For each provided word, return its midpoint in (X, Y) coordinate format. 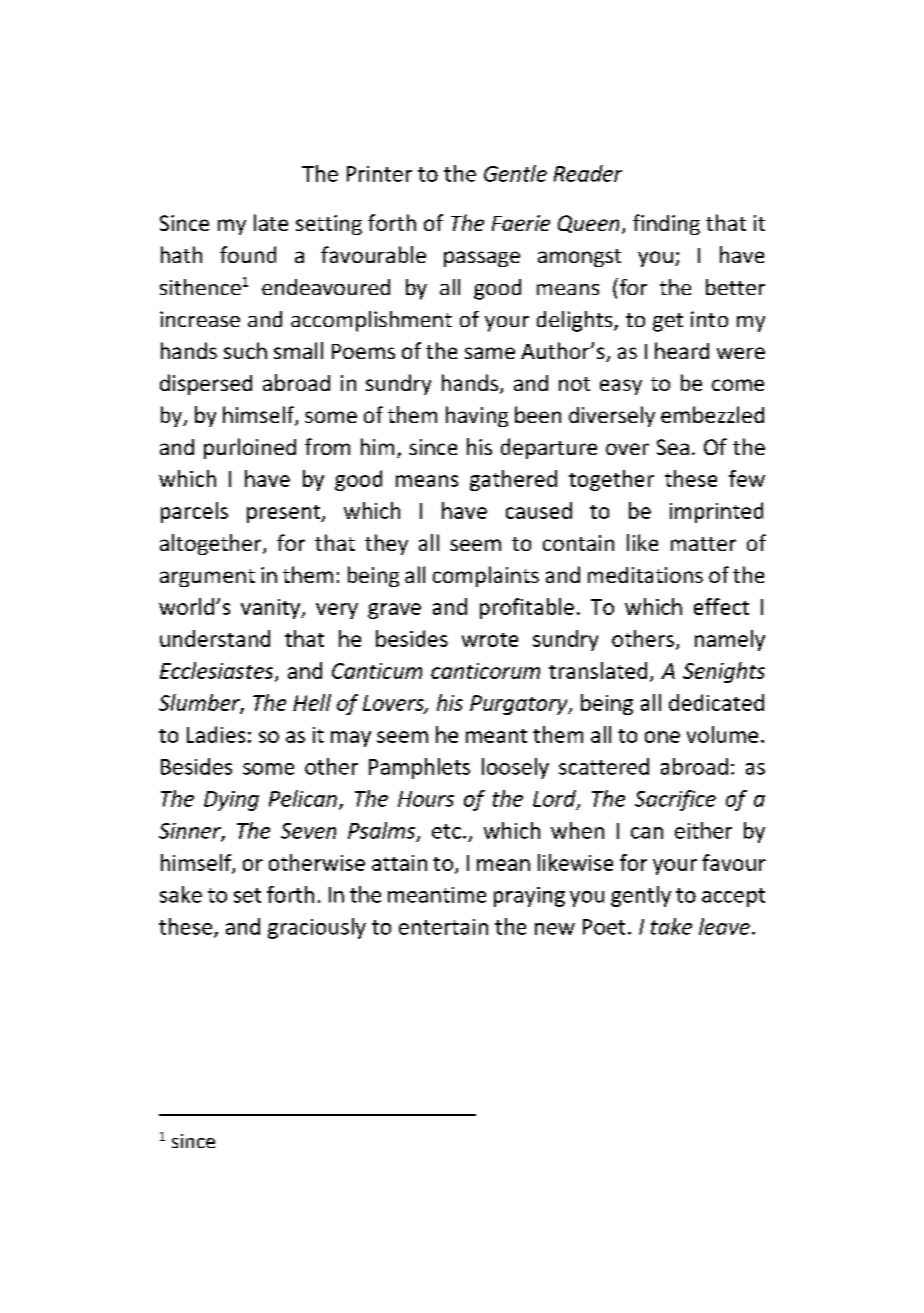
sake (181, 894)
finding (666, 224)
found (248, 254)
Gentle (515, 173)
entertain (443, 927)
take (671, 926)
